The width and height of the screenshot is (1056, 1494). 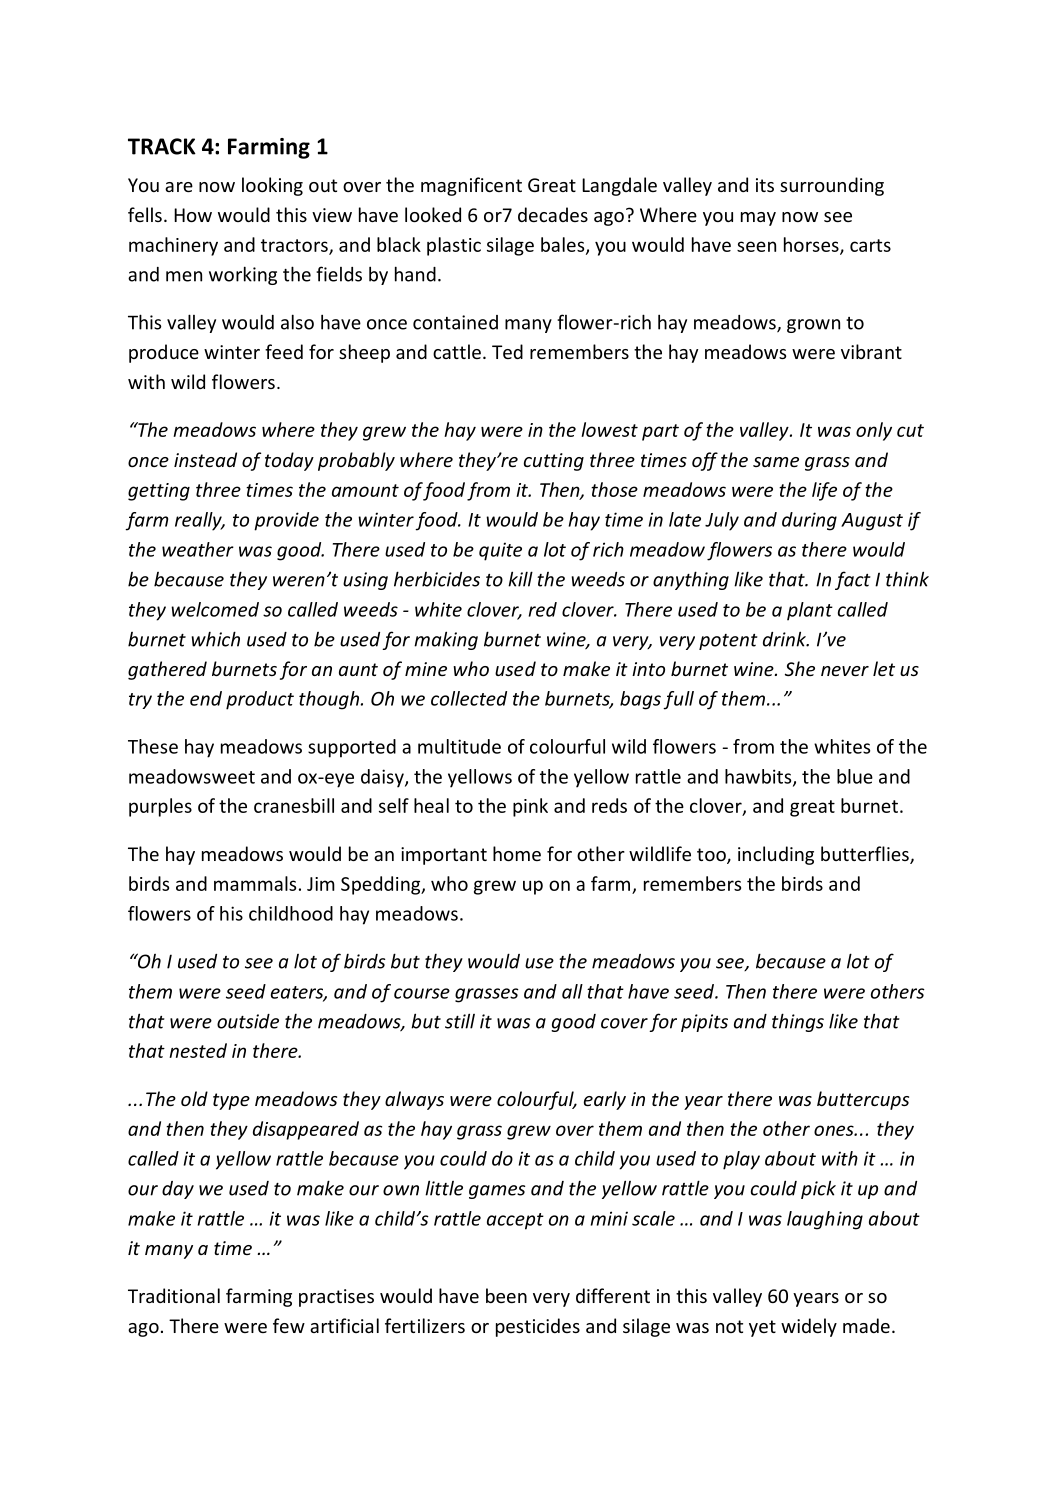 I want to click on Traditional, so click(x=174, y=1295).
